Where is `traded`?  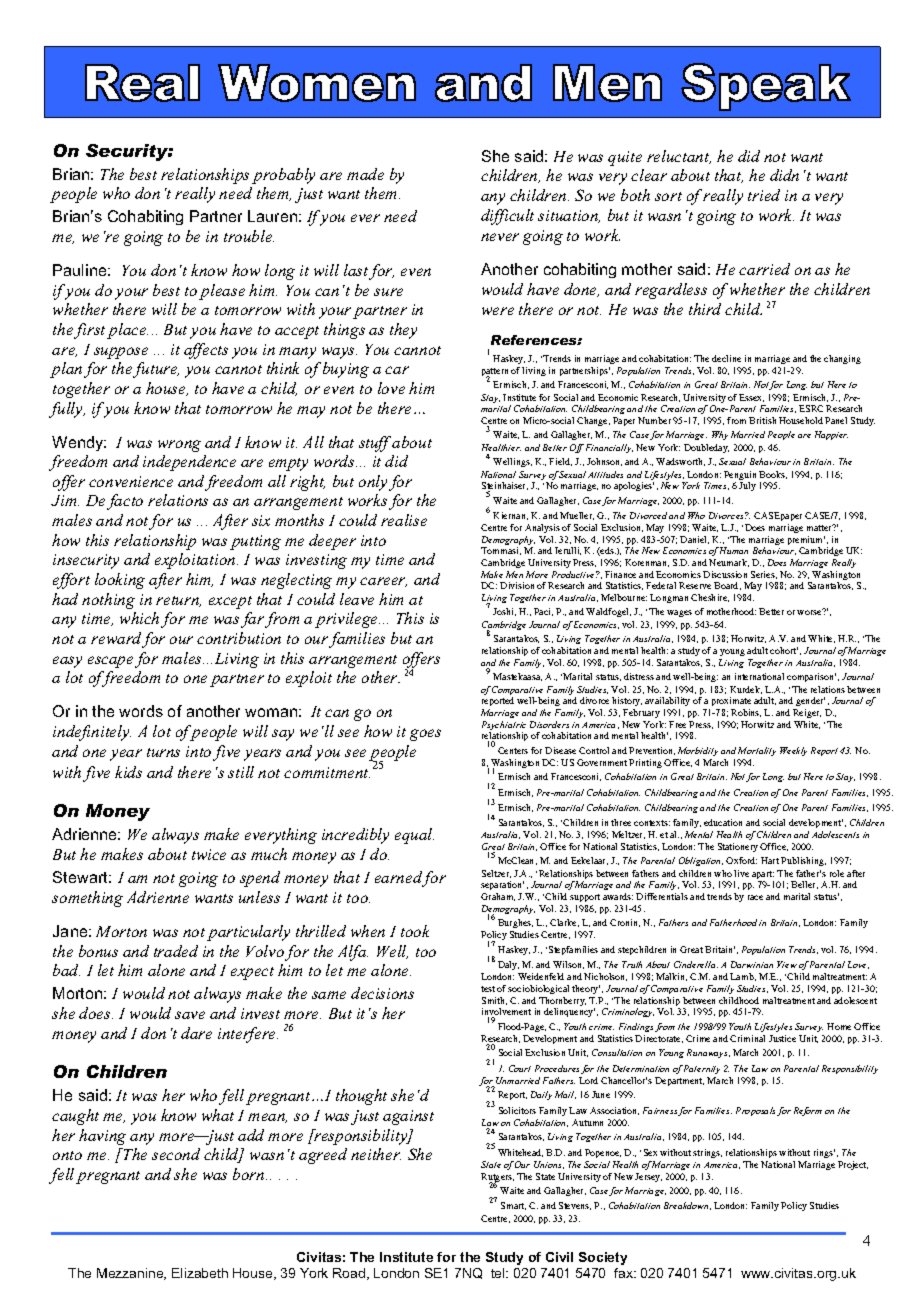 traded is located at coordinates (176, 951).
